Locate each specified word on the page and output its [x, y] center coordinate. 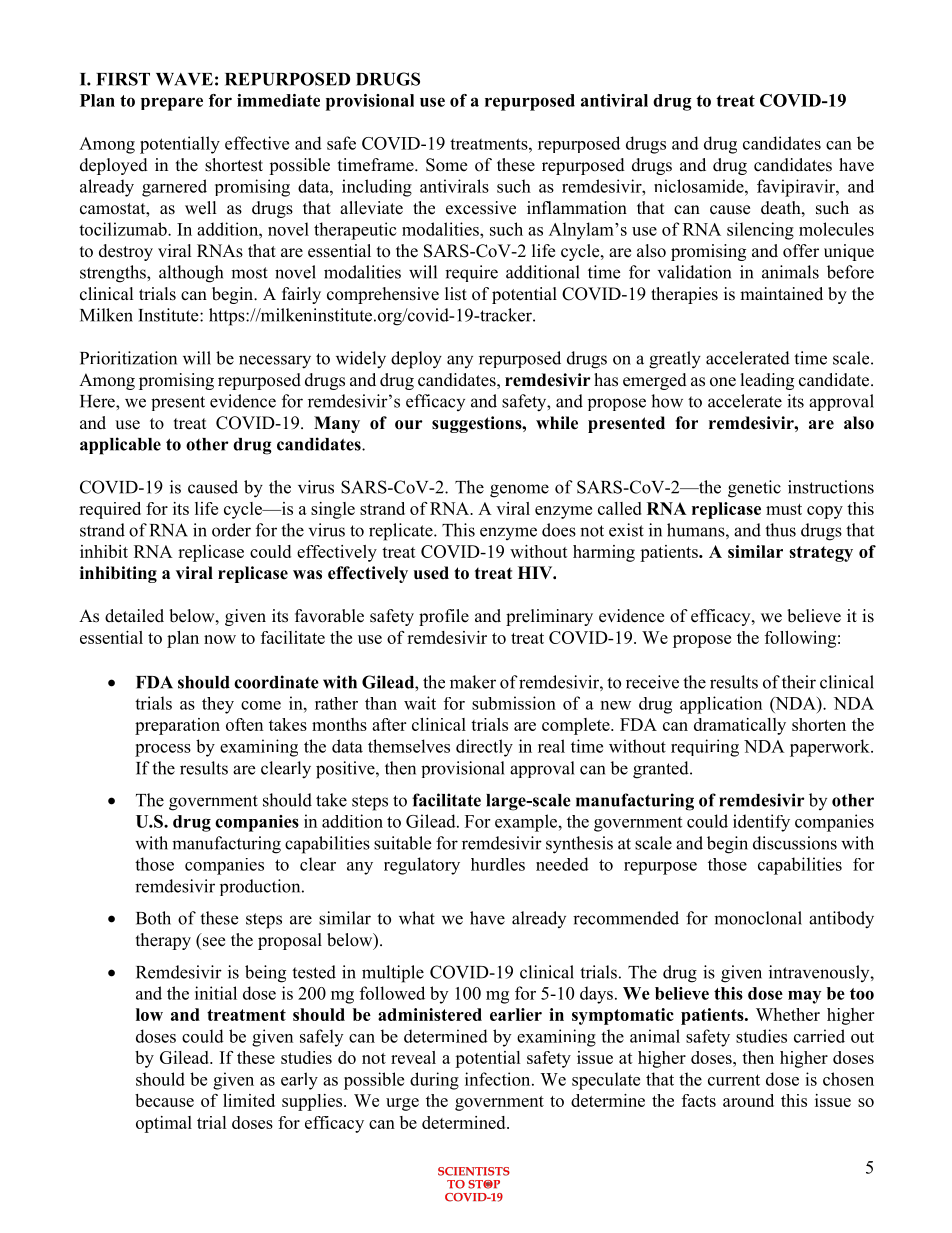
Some [446, 165]
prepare [172, 104]
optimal [164, 1124]
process [163, 750]
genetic [754, 489]
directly [484, 748]
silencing [760, 231]
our [409, 425]
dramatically [740, 726]
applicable [120, 446]
